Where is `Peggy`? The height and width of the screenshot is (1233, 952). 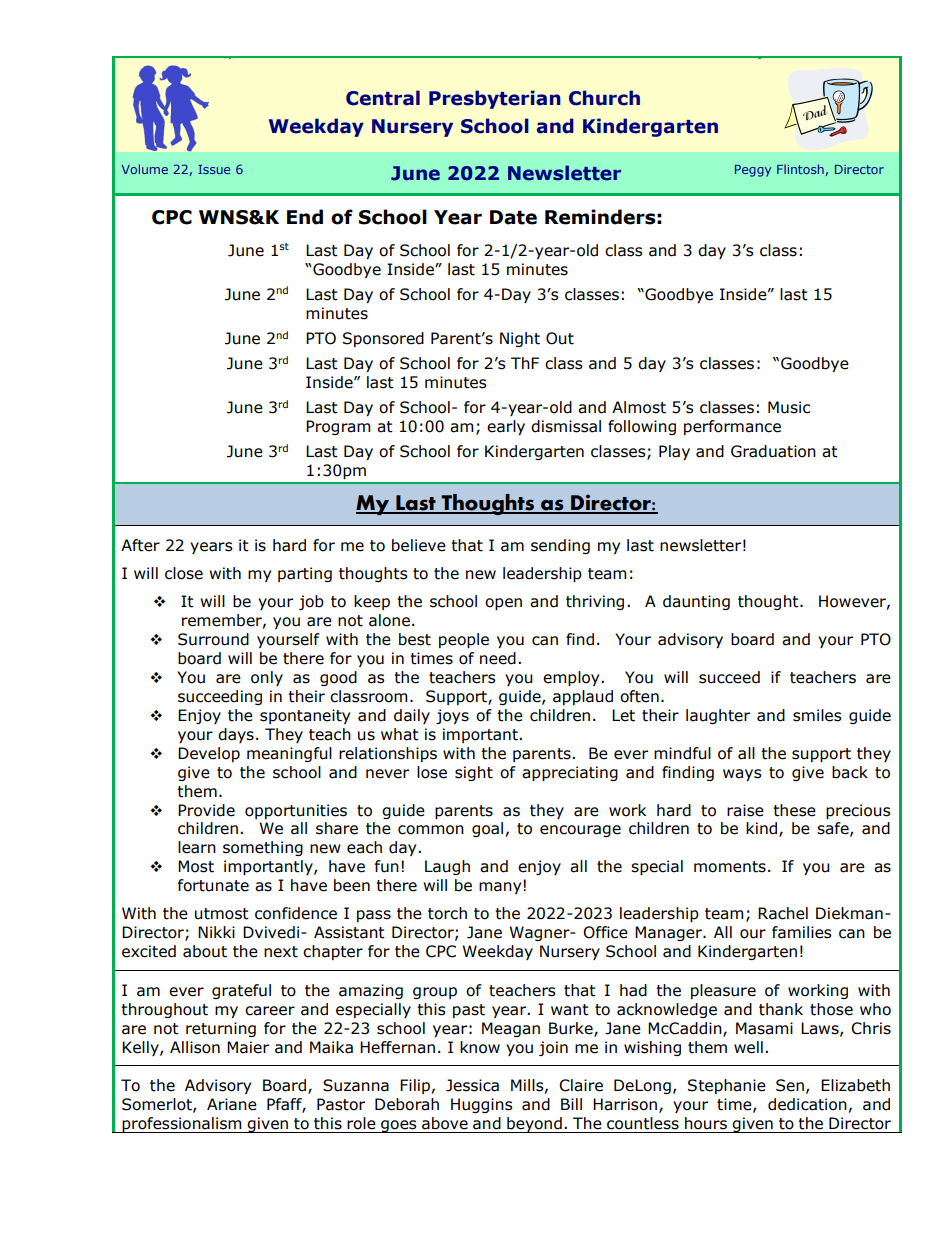
Peggy is located at coordinates (753, 171).
